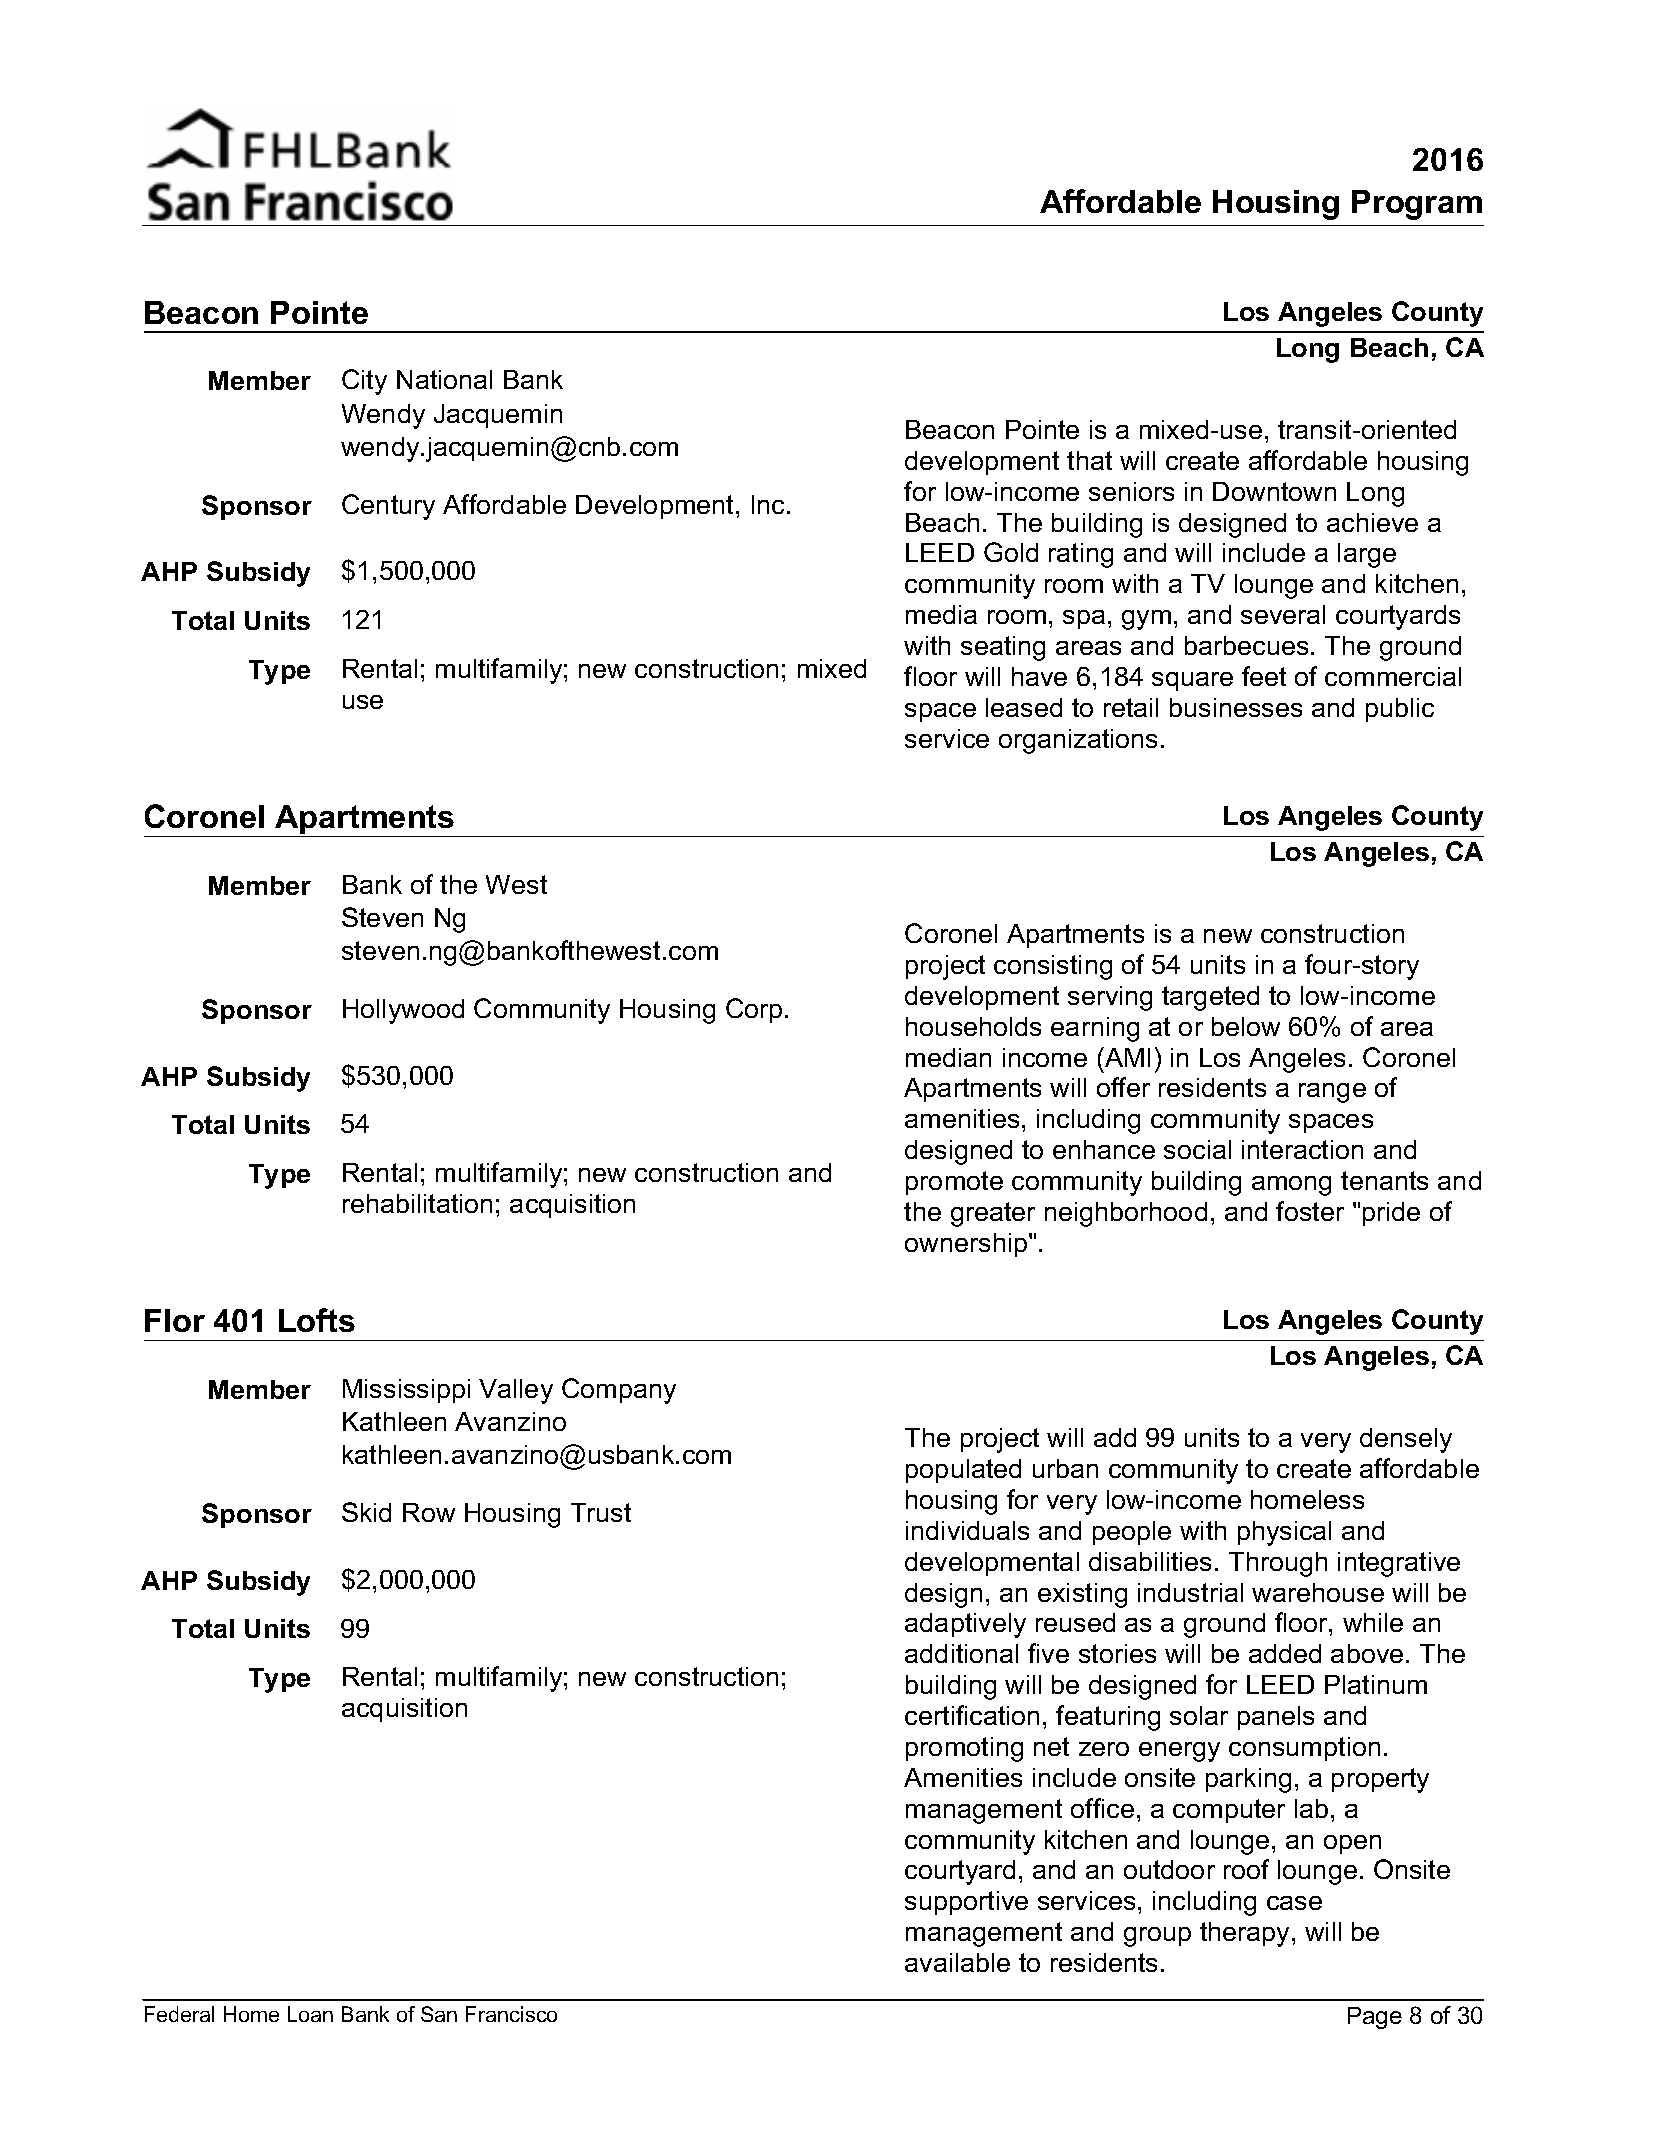  I want to click on physical, so click(1284, 1533).
